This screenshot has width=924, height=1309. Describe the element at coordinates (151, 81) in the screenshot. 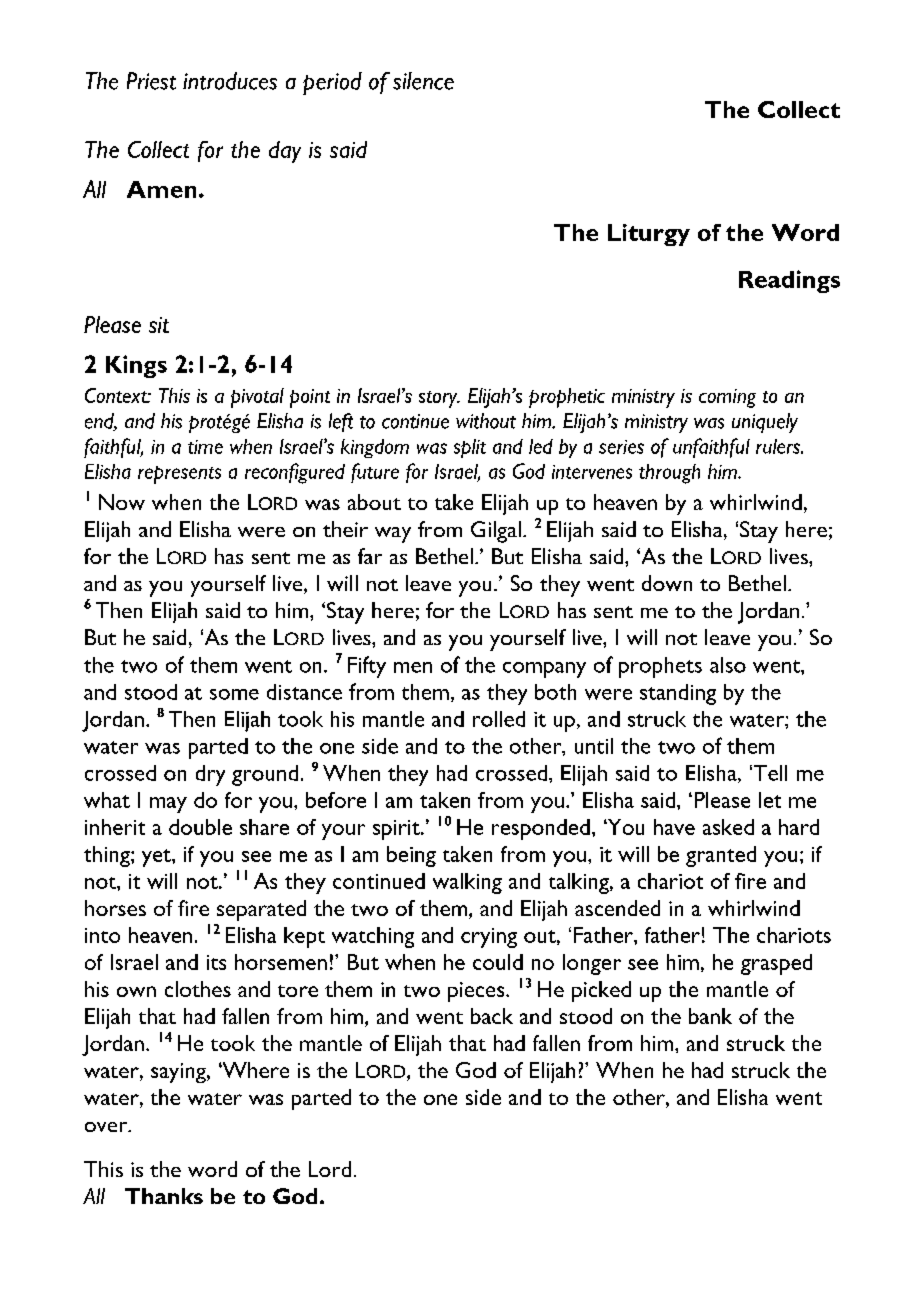

I see `Priest` at that location.
